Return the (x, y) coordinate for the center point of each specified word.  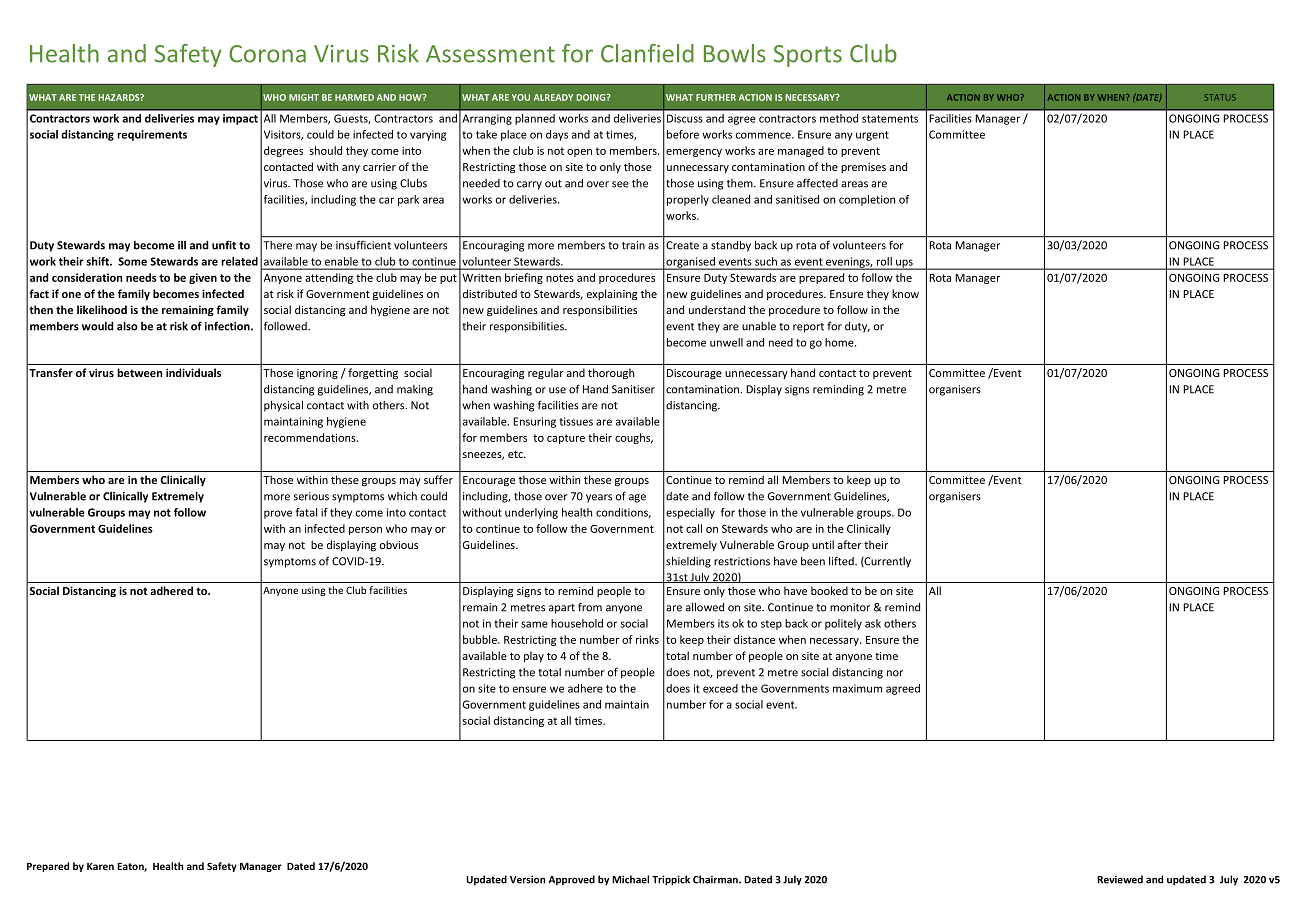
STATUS (1220, 97)
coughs (634, 438)
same (534, 624)
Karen (100, 866)
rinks (647, 639)
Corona (267, 54)
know (905, 293)
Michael (630, 879)
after (850, 544)
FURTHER (716, 97)
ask (873, 623)
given (203, 278)
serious (311, 496)
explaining (612, 295)
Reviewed (1120, 879)
